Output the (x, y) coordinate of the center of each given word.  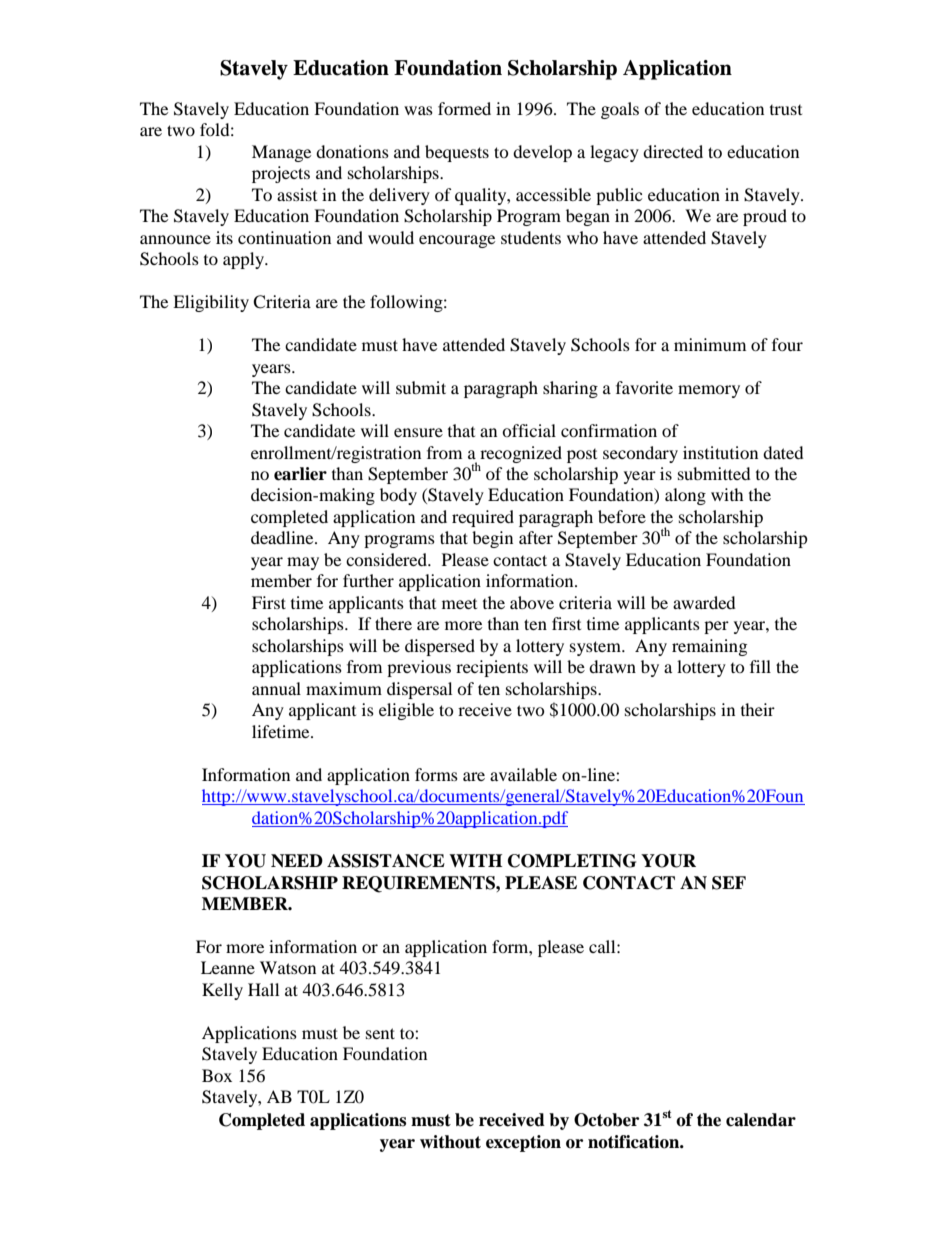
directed (673, 151)
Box (217, 1075)
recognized (521, 454)
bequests (457, 153)
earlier (300, 474)
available (523, 774)
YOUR (668, 861)
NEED (297, 861)
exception (523, 1143)
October (606, 1120)
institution (720, 452)
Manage (281, 153)
